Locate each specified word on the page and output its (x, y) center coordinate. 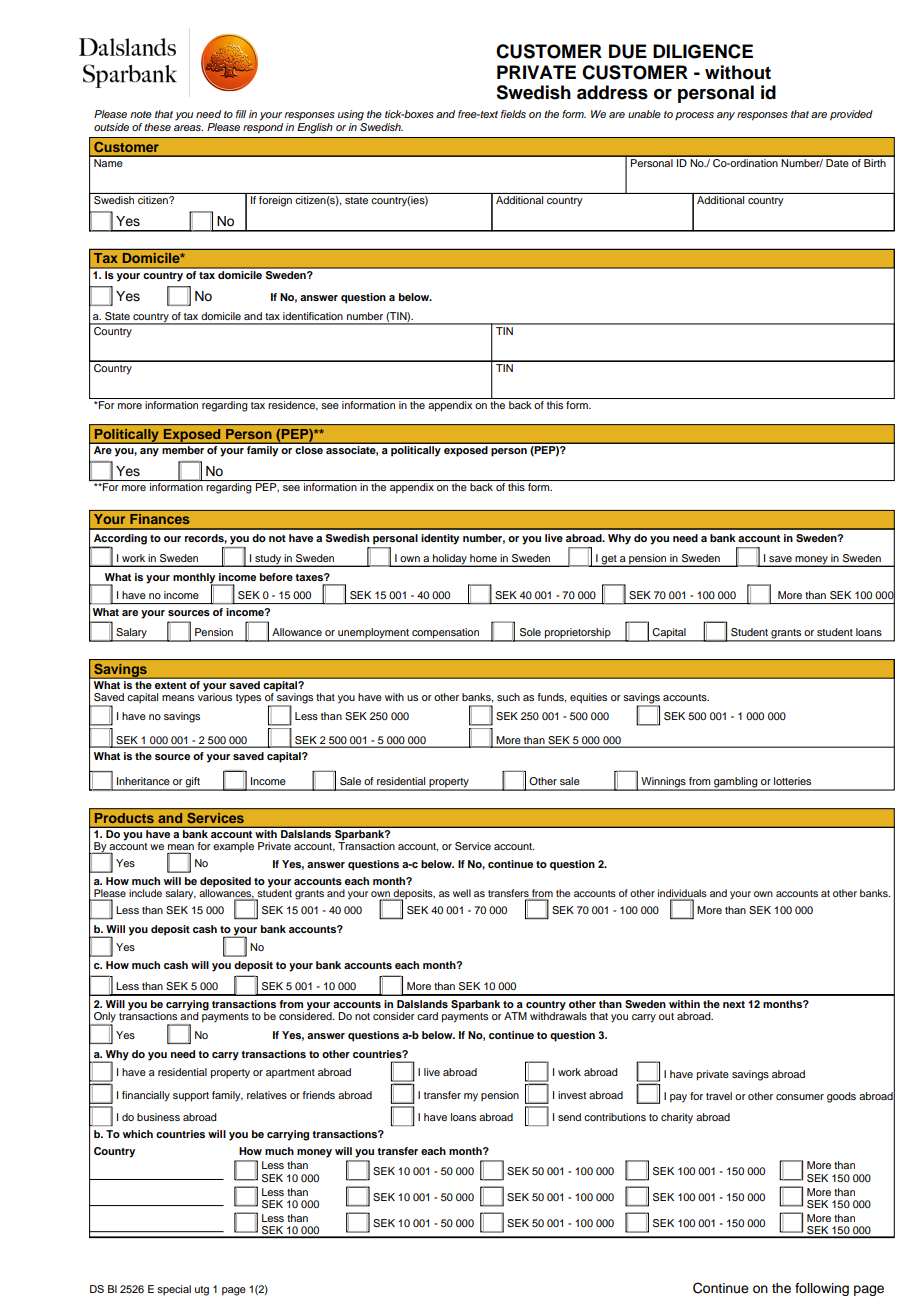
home (483, 558)
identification (313, 316)
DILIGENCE (703, 51)
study (268, 560)
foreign (275, 201)
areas (188, 128)
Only (104, 1018)
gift (193, 783)
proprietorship (578, 634)
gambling (736, 783)
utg (202, 1291)
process (694, 116)
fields (513, 114)
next (734, 1004)
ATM (515, 1016)
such (508, 697)
